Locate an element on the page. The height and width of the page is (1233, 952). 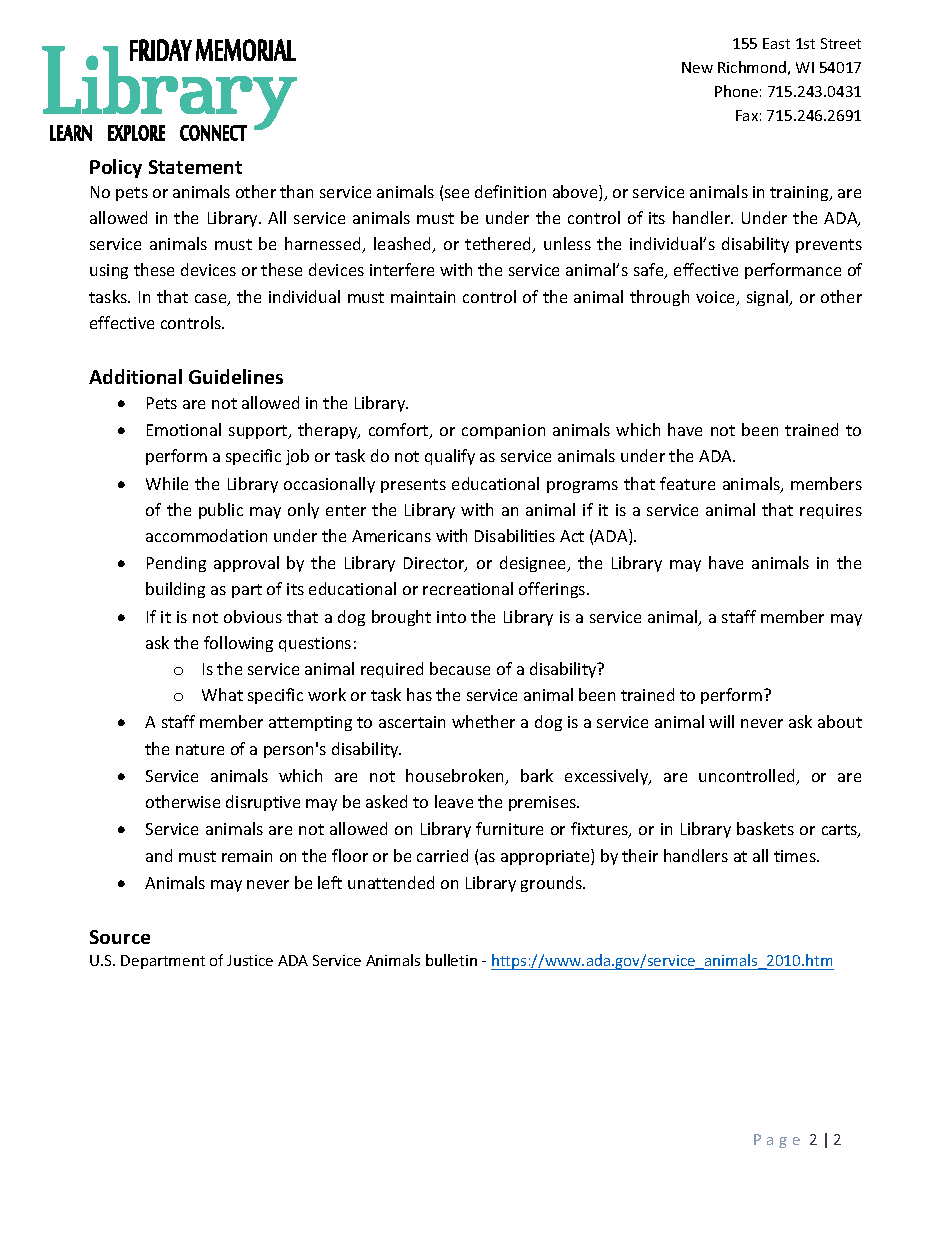
recreational is located at coordinates (468, 588).
